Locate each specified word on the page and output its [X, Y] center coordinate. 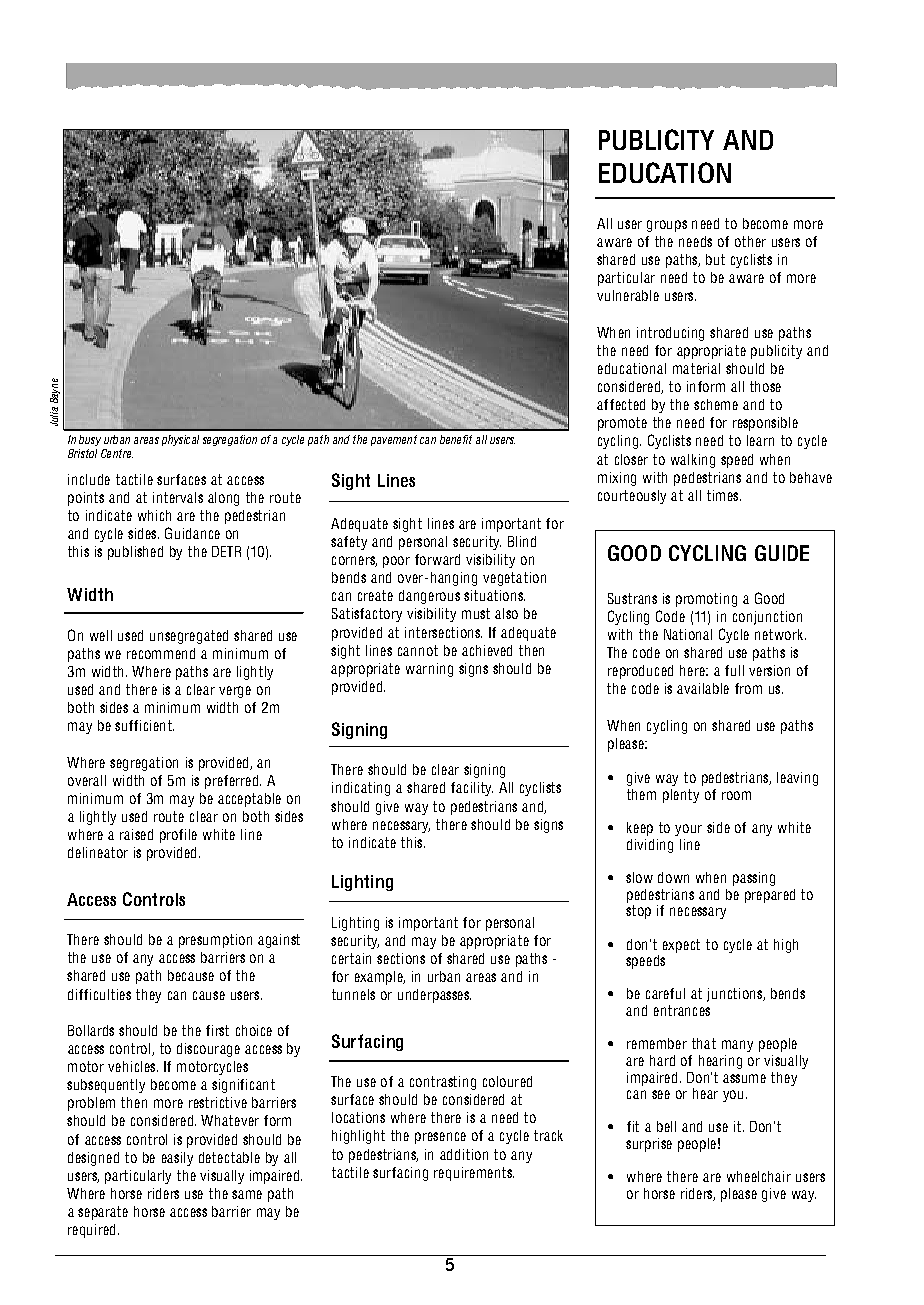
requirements [474, 1174]
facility [472, 789]
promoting [706, 600]
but [715, 259]
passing [754, 879]
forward [437, 559]
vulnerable [628, 295]
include [89, 479]
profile [178, 836]
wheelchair [759, 1176]
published [135, 553]
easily [177, 1159]
